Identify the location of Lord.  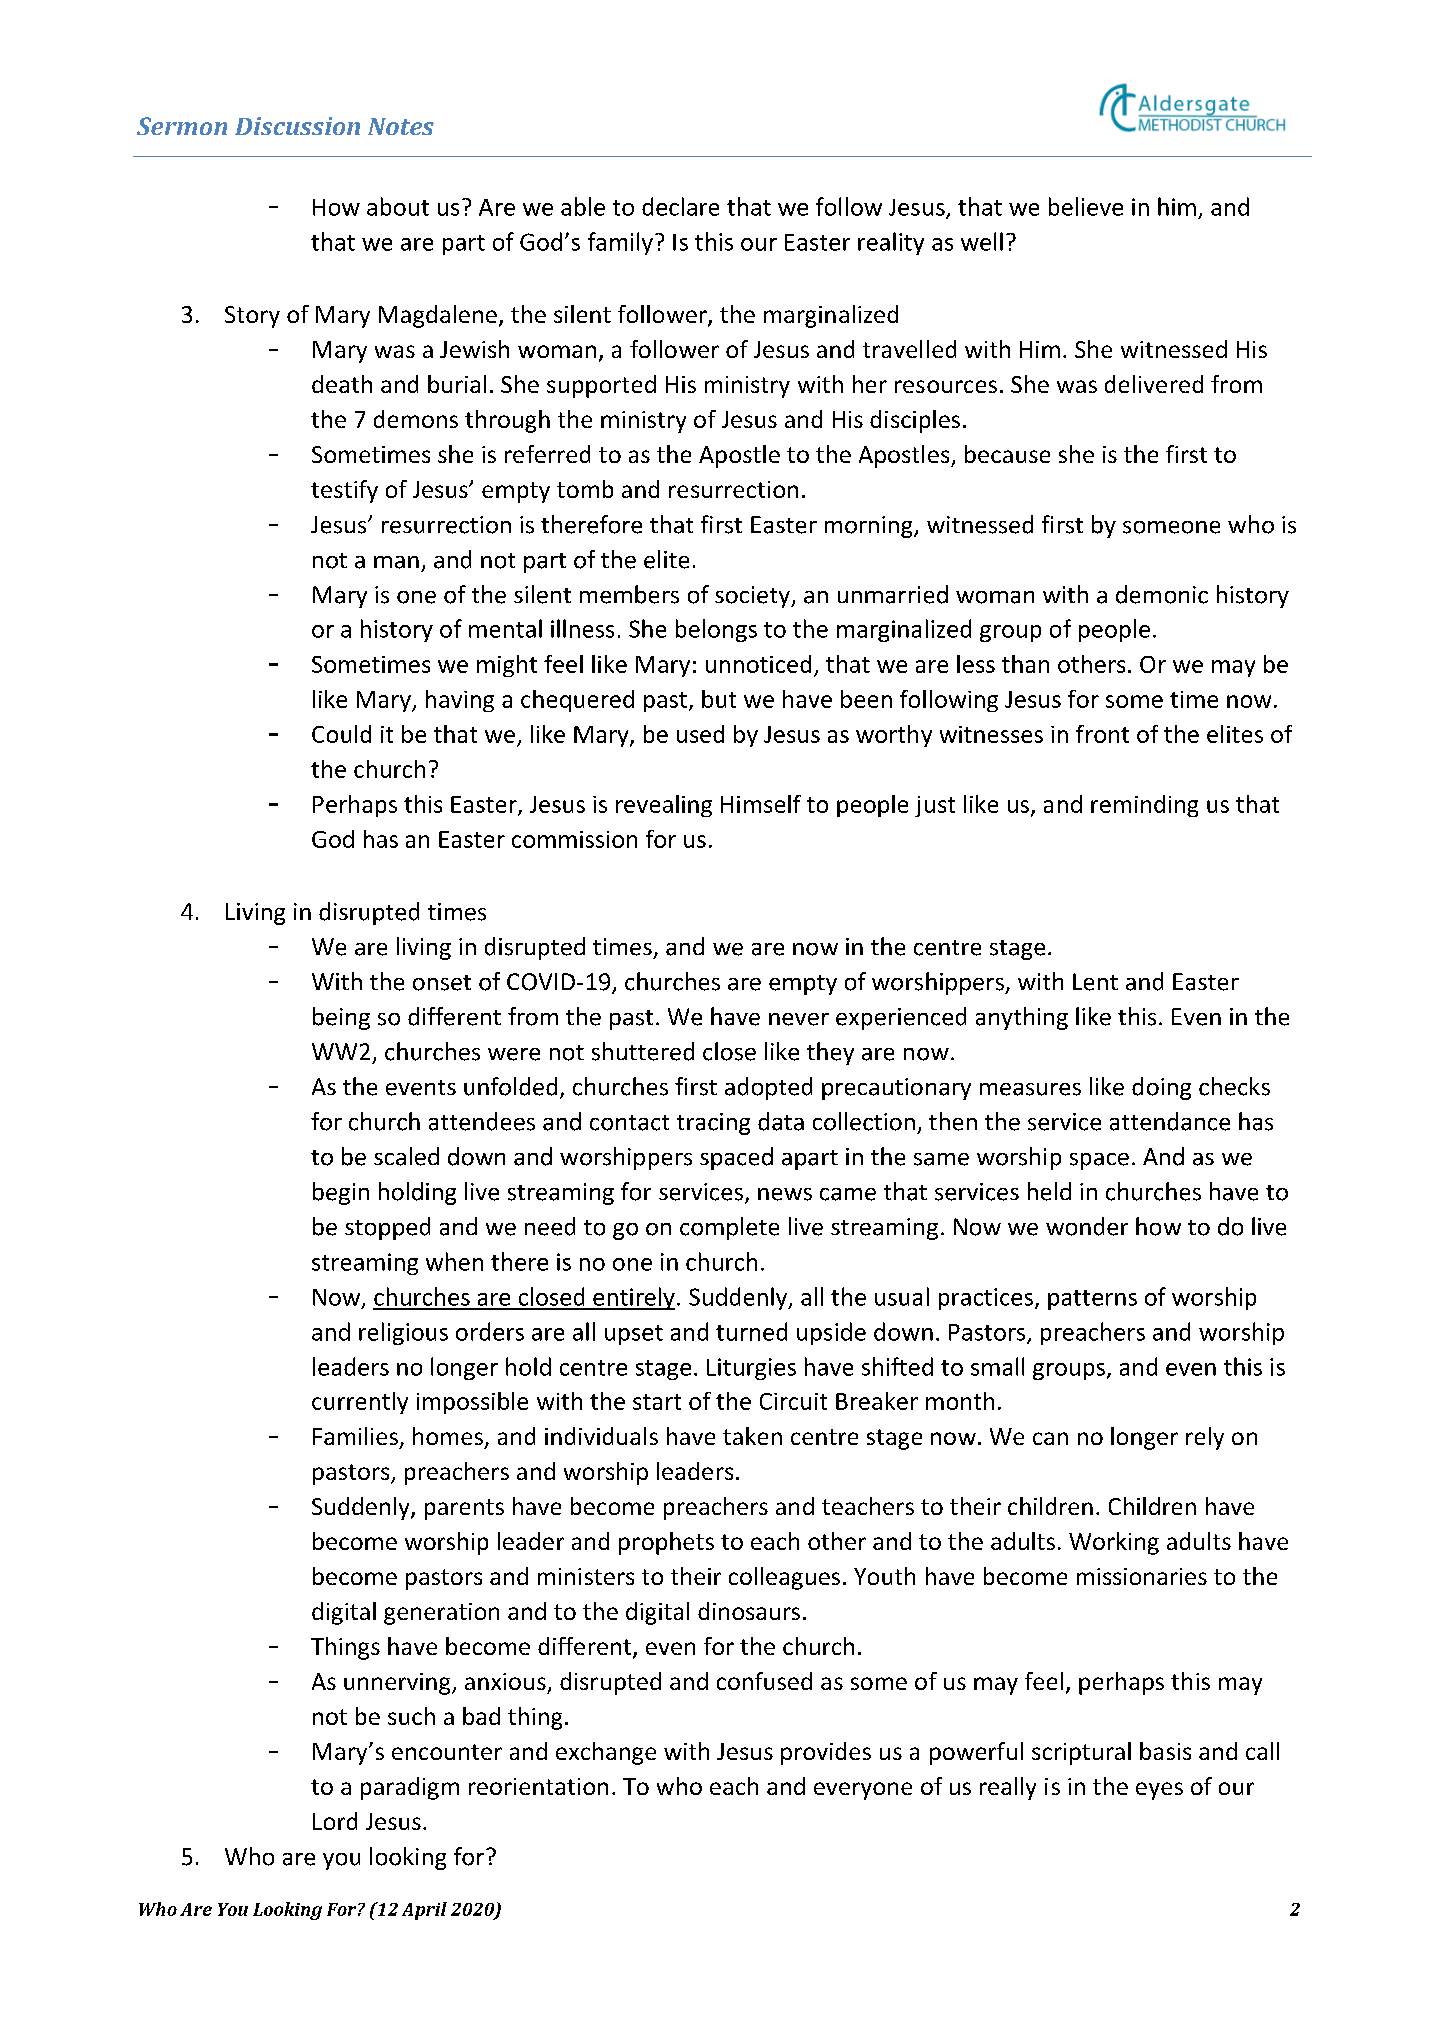
(335, 1821).
